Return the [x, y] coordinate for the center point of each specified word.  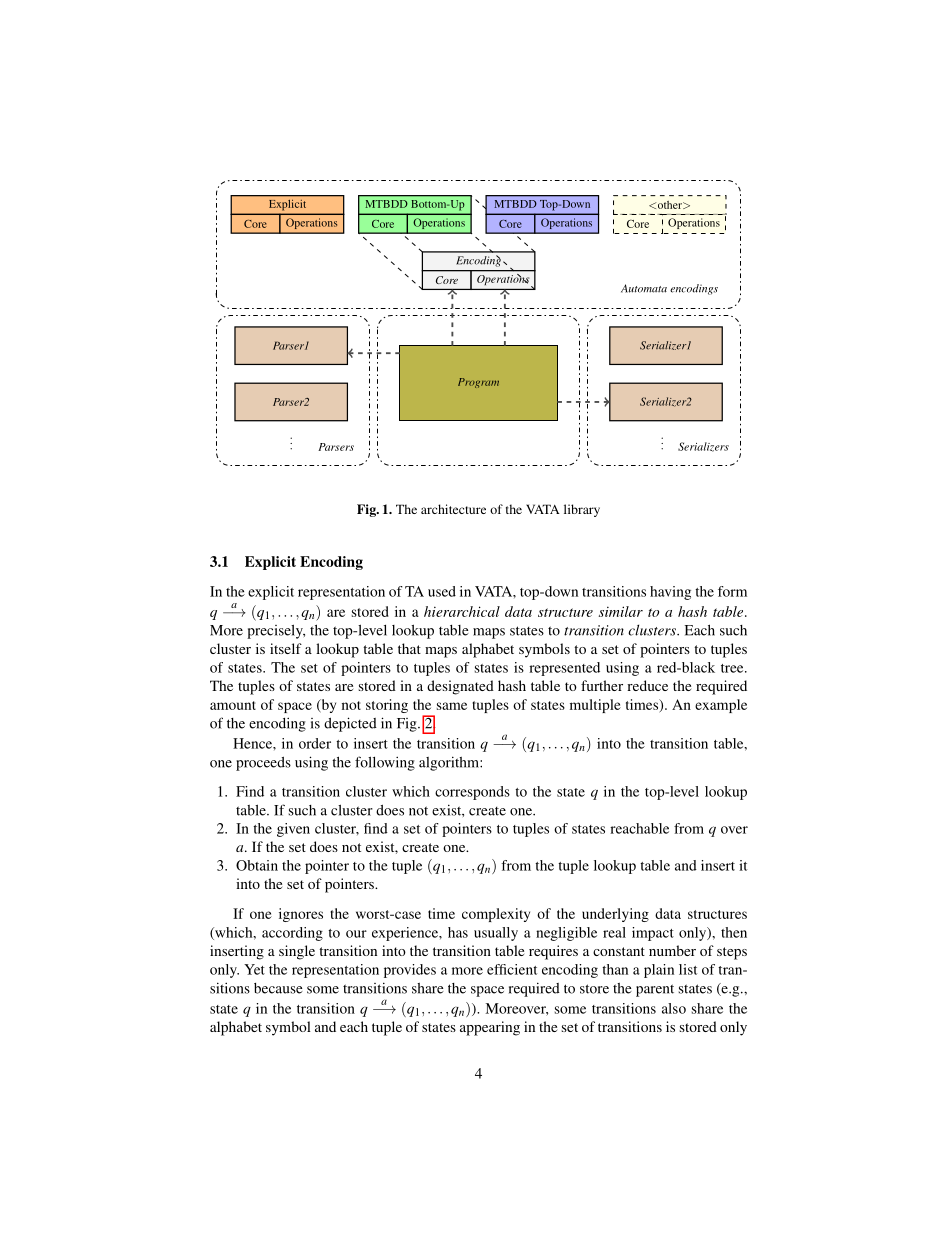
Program [478, 383]
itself [286, 648]
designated [460, 687]
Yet [254, 969]
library [582, 510]
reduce [647, 685]
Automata [644, 288]
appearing [490, 1028]
